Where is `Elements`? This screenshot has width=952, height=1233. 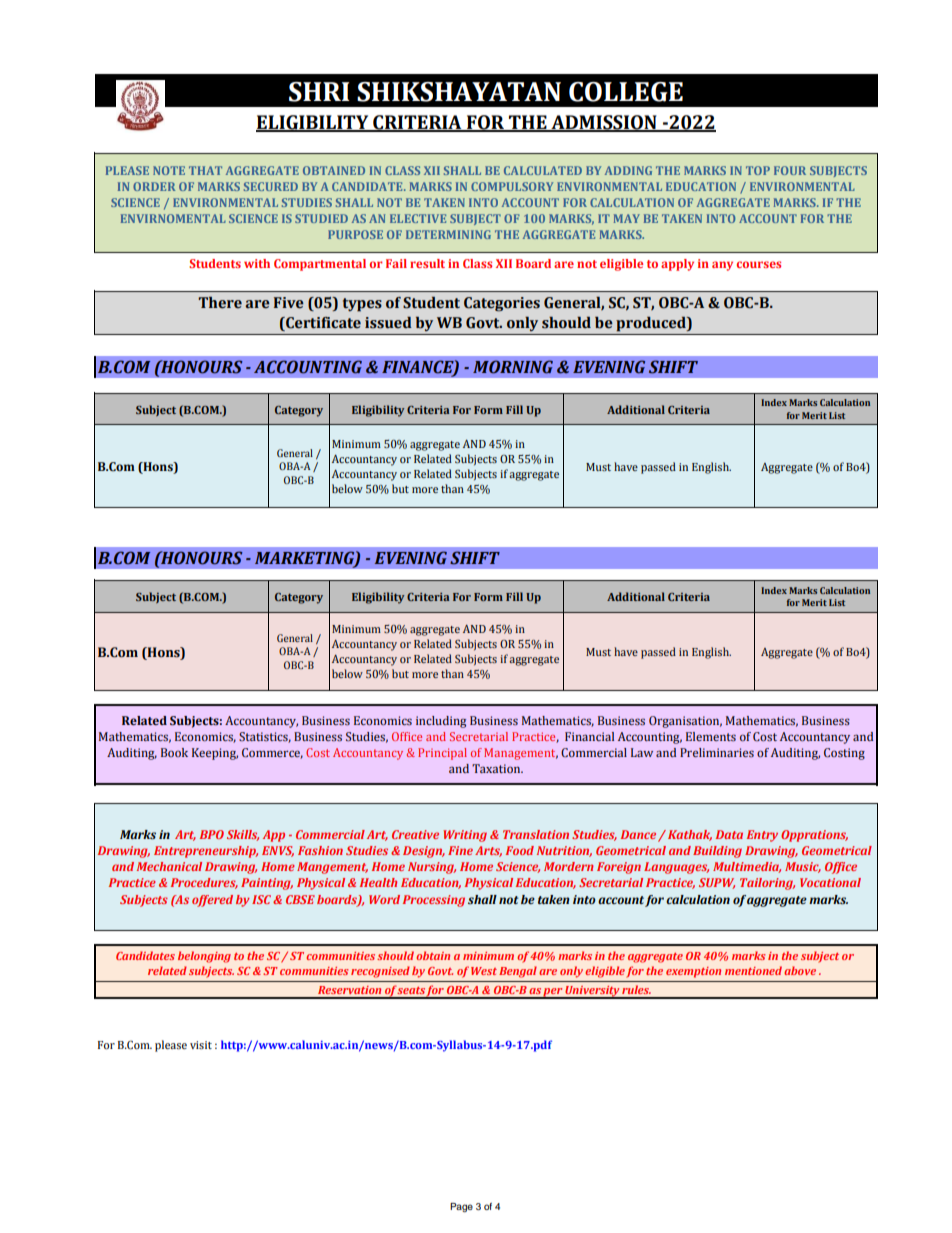 Elements is located at coordinates (711, 736).
